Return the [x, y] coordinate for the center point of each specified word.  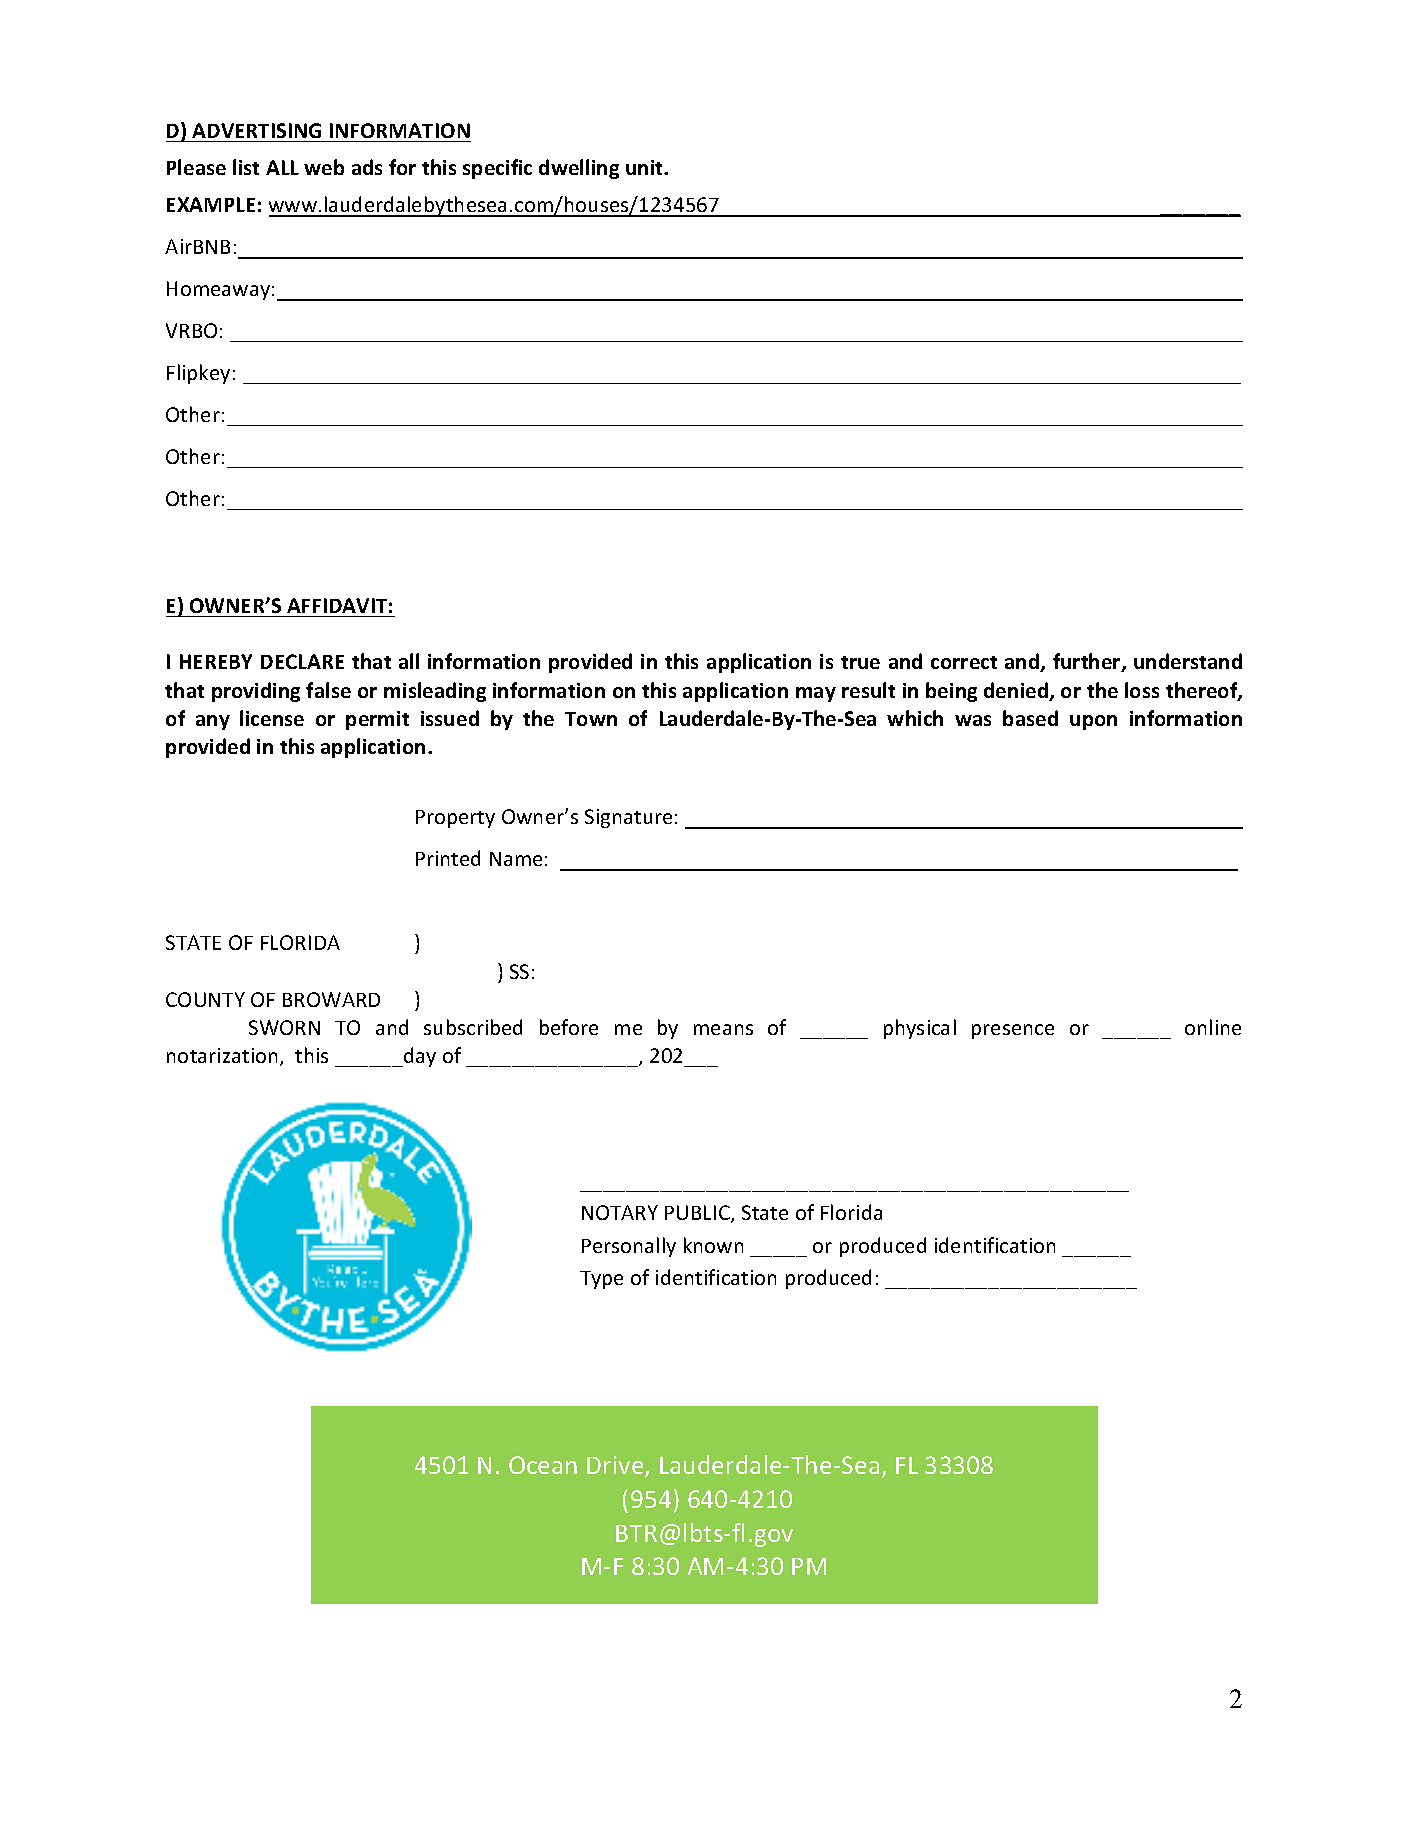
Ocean [543, 1465]
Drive [616, 1466]
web [324, 167]
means [723, 1029]
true [860, 662]
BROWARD [331, 999]
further [1088, 662]
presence [1013, 1031]
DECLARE [302, 661]
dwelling [579, 169]
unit [645, 167]
